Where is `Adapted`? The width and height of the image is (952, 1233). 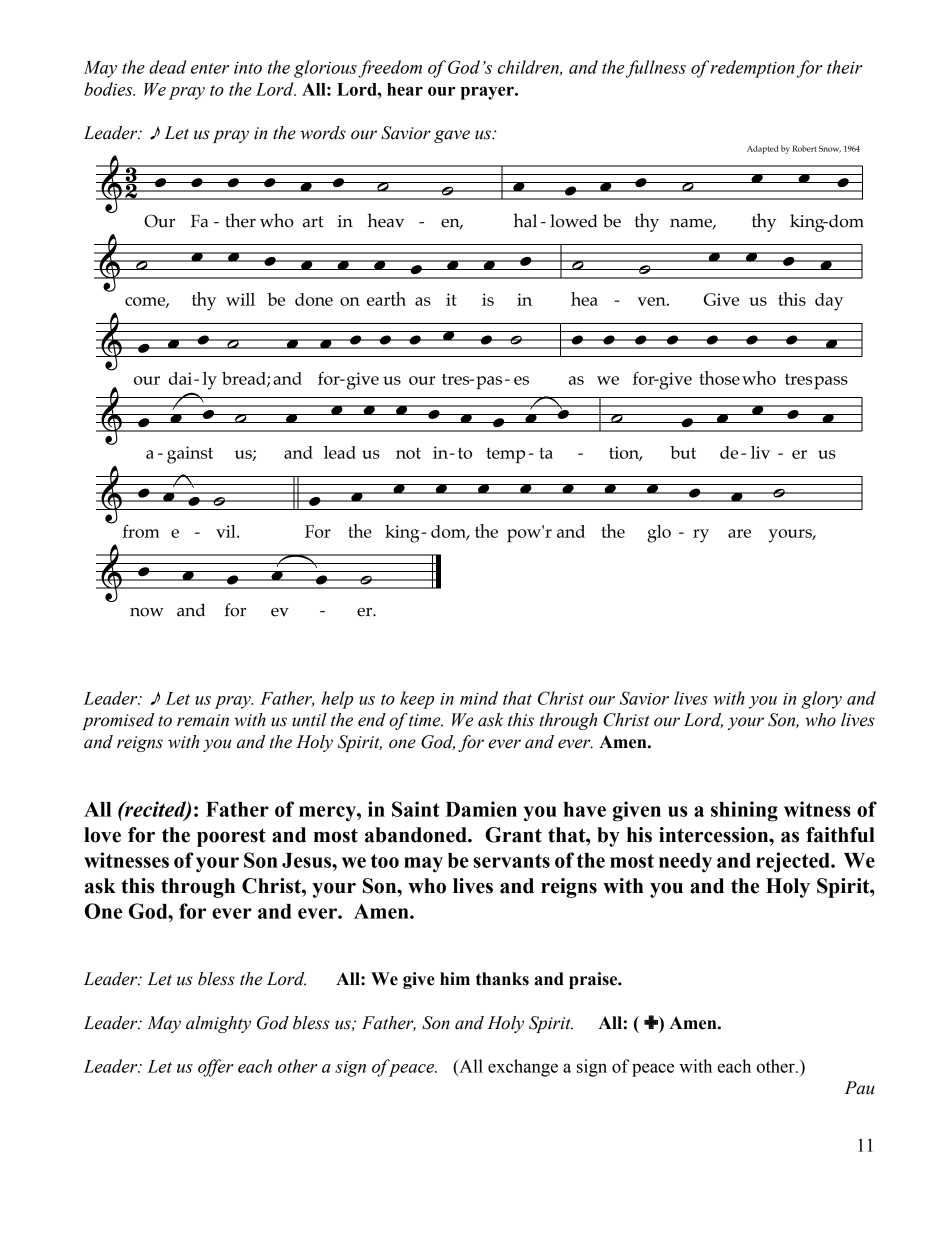
Adapted is located at coordinates (762, 149).
